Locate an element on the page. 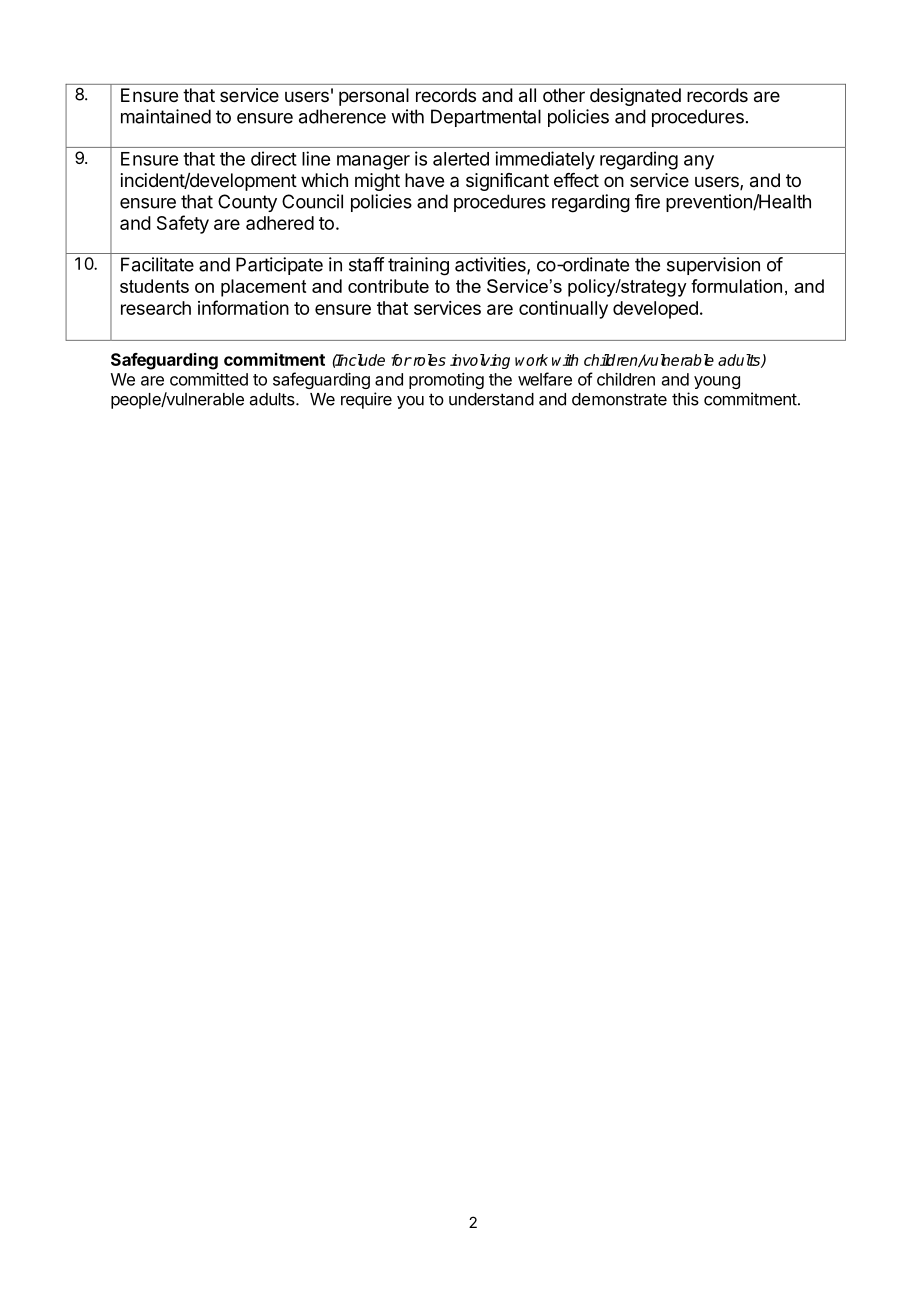  Departmental is located at coordinates (486, 118).
